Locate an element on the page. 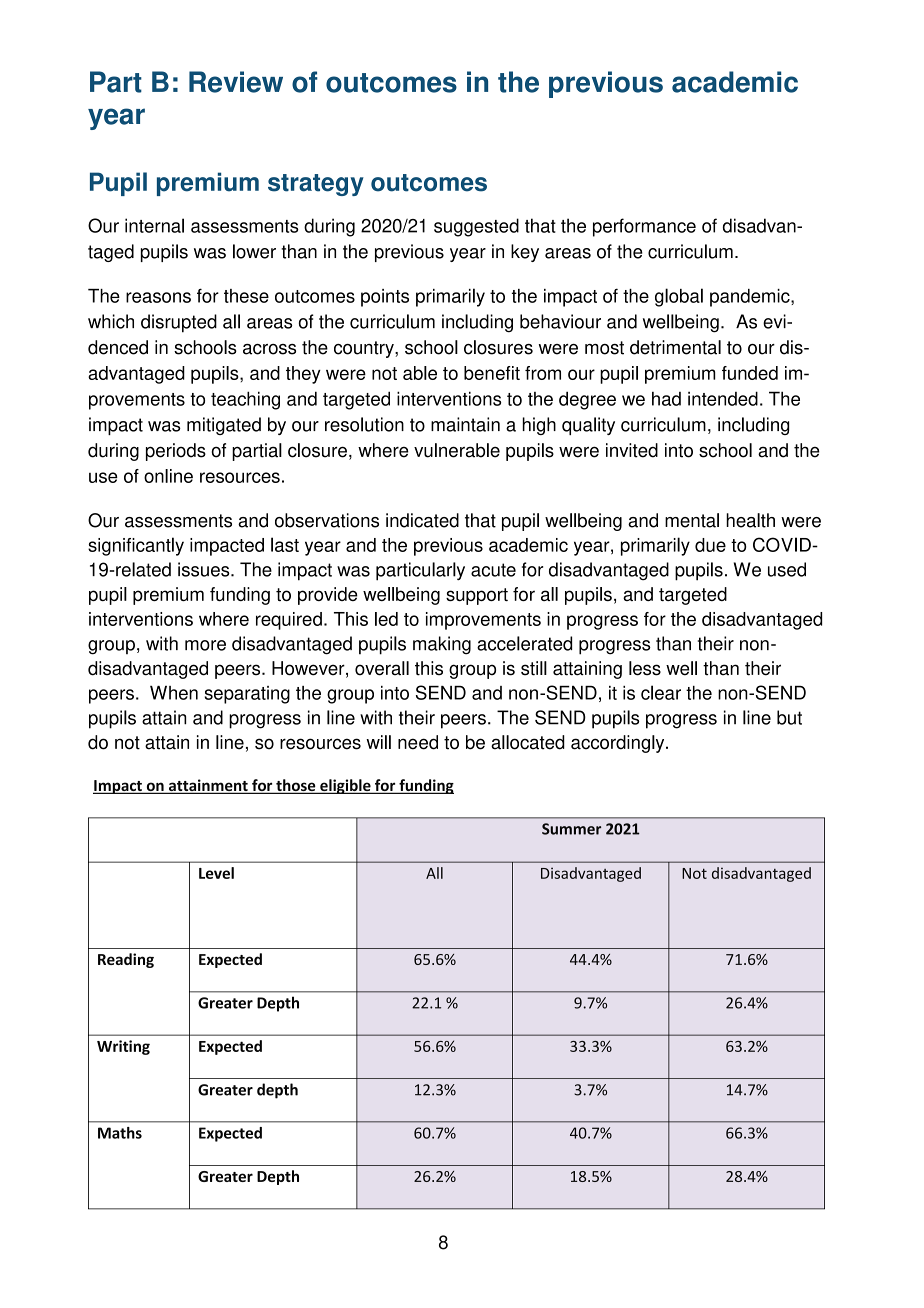 This page has height=1308, width=924. Maths is located at coordinates (120, 1133).
